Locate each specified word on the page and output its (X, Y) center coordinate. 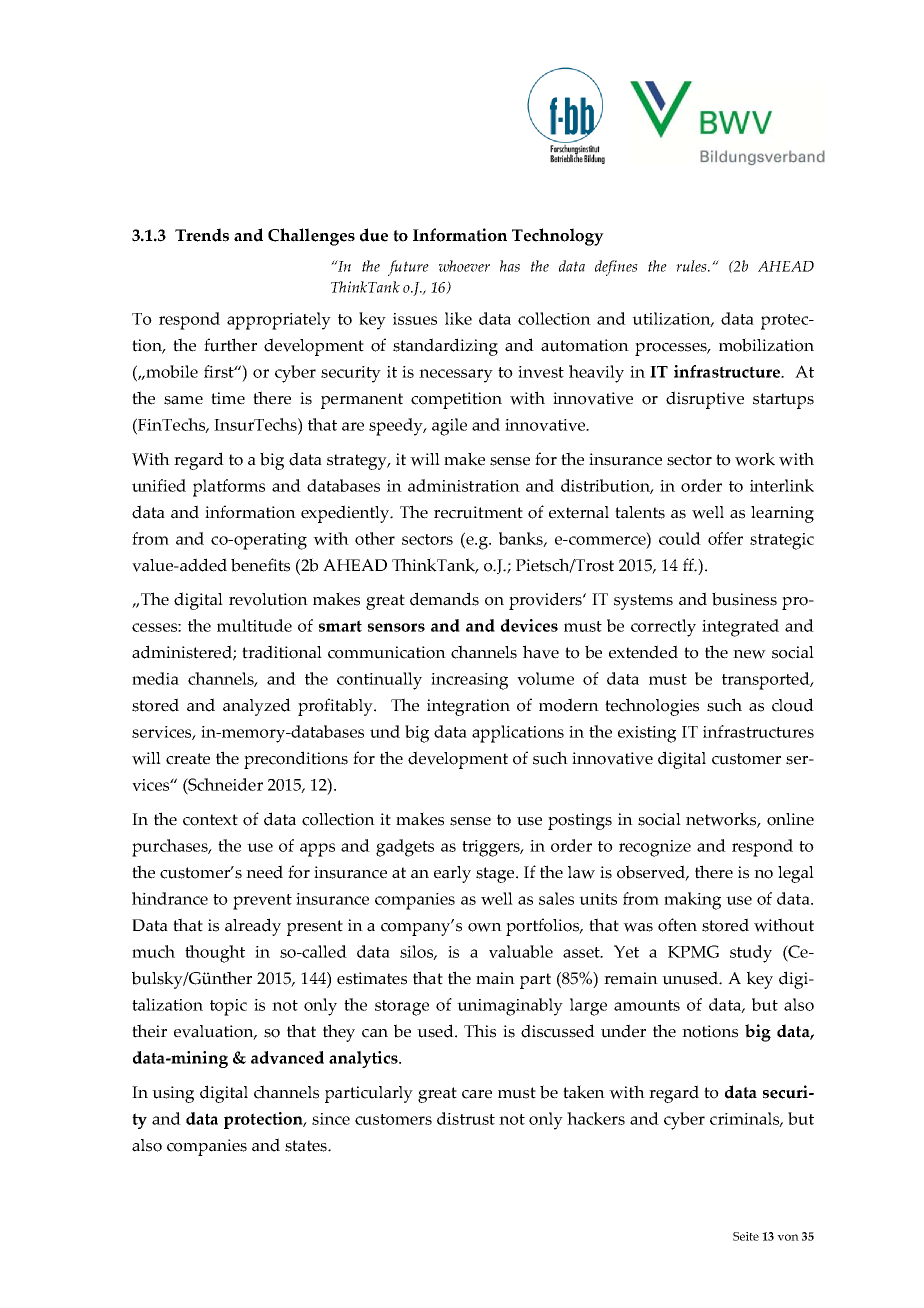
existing (647, 734)
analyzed (257, 707)
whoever (464, 266)
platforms (229, 488)
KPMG (693, 951)
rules (692, 266)
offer (725, 538)
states (307, 1146)
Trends (202, 235)
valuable (521, 951)
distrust (466, 1118)
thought (215, 954)
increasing (469, 681)
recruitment (478, 512)
